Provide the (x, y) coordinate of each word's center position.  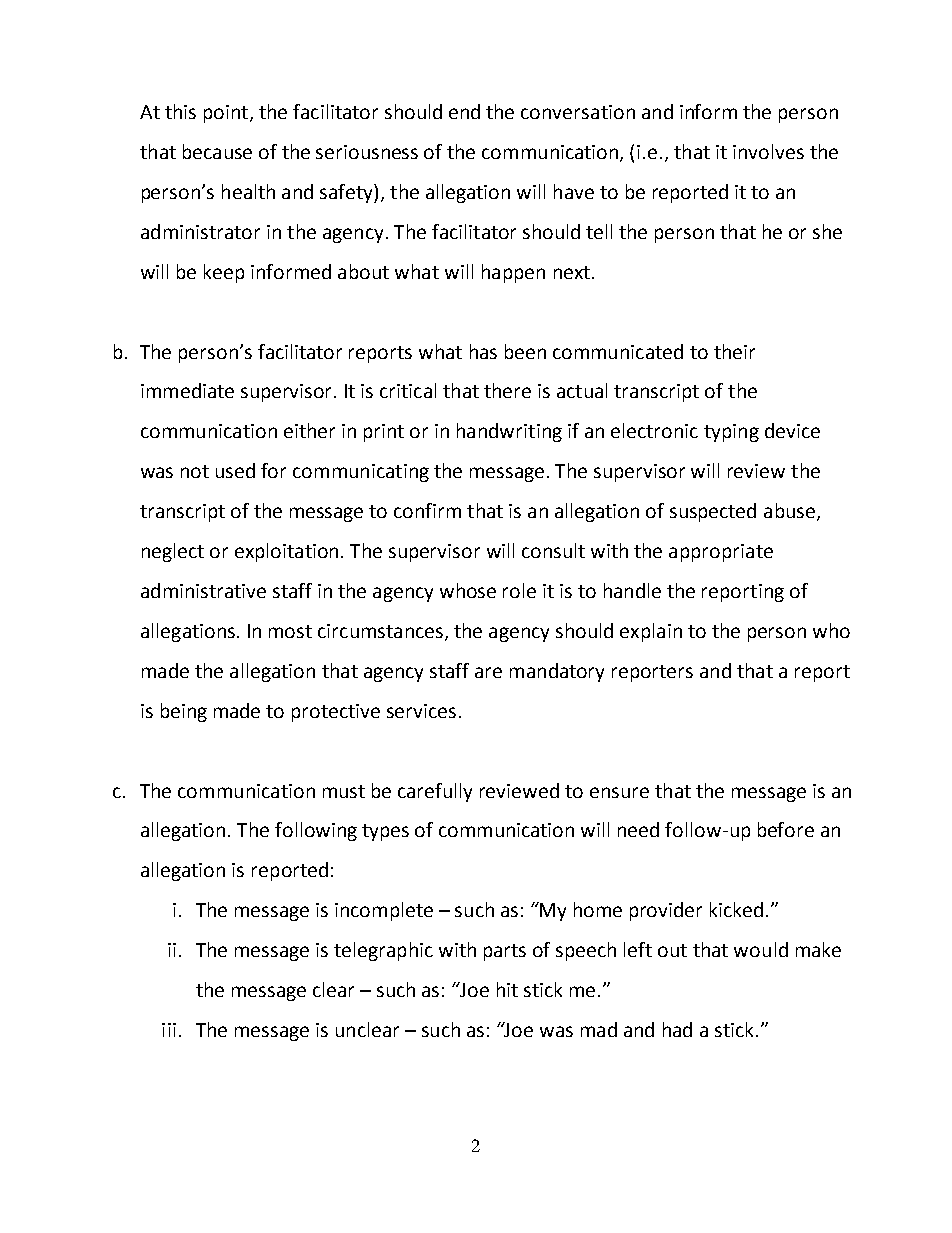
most (290, 631)
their (734, 351)
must (344, 791)
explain (651, 632)
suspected (713, 512)
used (235, 470)
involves (768, 151)
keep (224, 273)
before (786, 829)
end (464, 111)
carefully (435, 792)
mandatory (557, 672)
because (217, 151)
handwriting (509, 432)
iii (169, 1030)
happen (513, 273)
